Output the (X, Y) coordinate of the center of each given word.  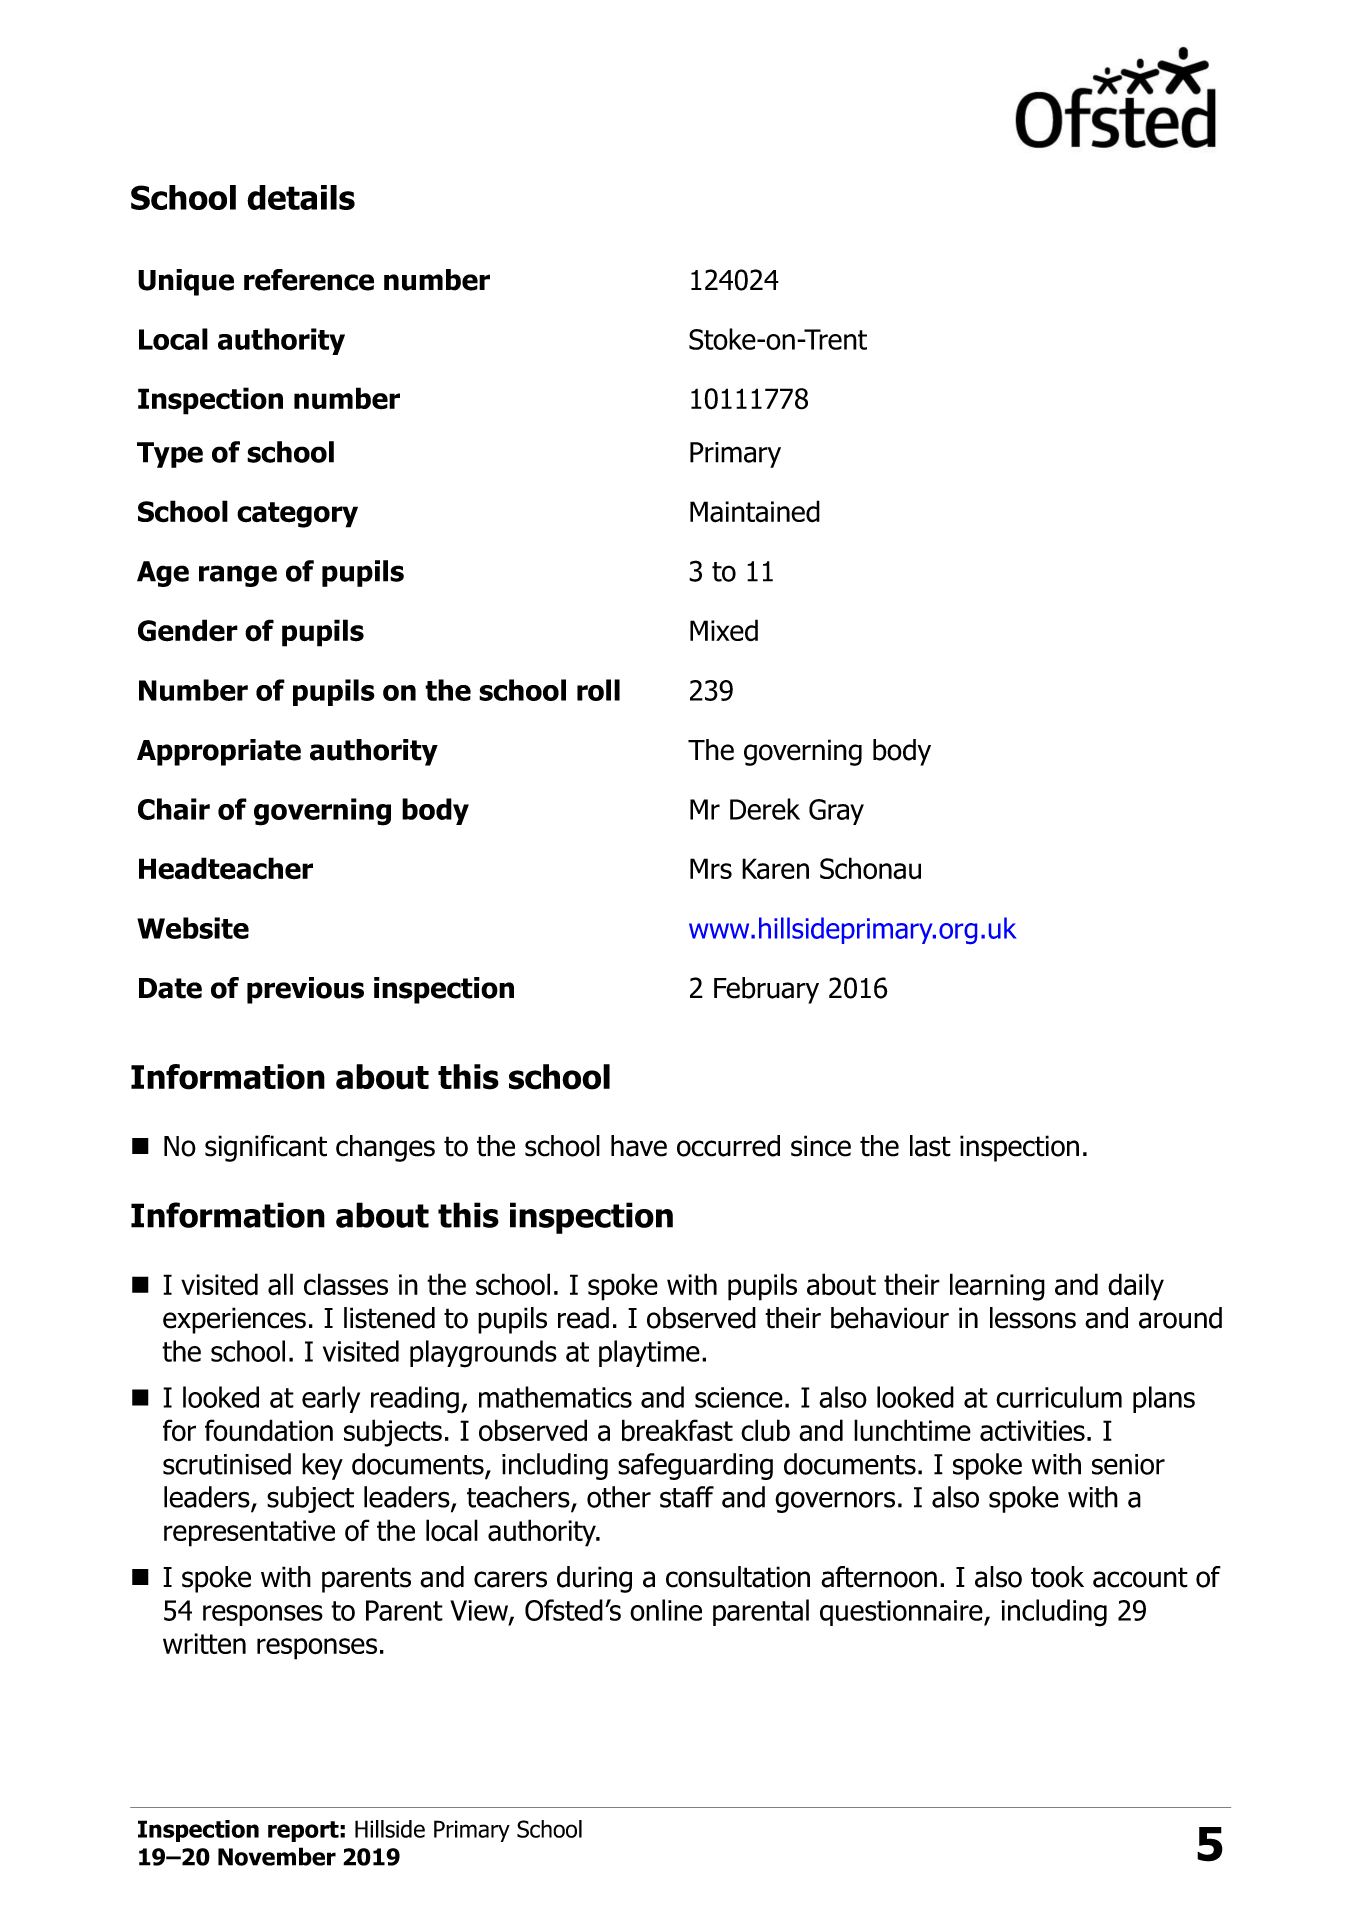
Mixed (724, 630)
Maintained (755, 511)
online (666, 1610)
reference (309, 280)
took (1057, 1577)
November (277, 1856)
